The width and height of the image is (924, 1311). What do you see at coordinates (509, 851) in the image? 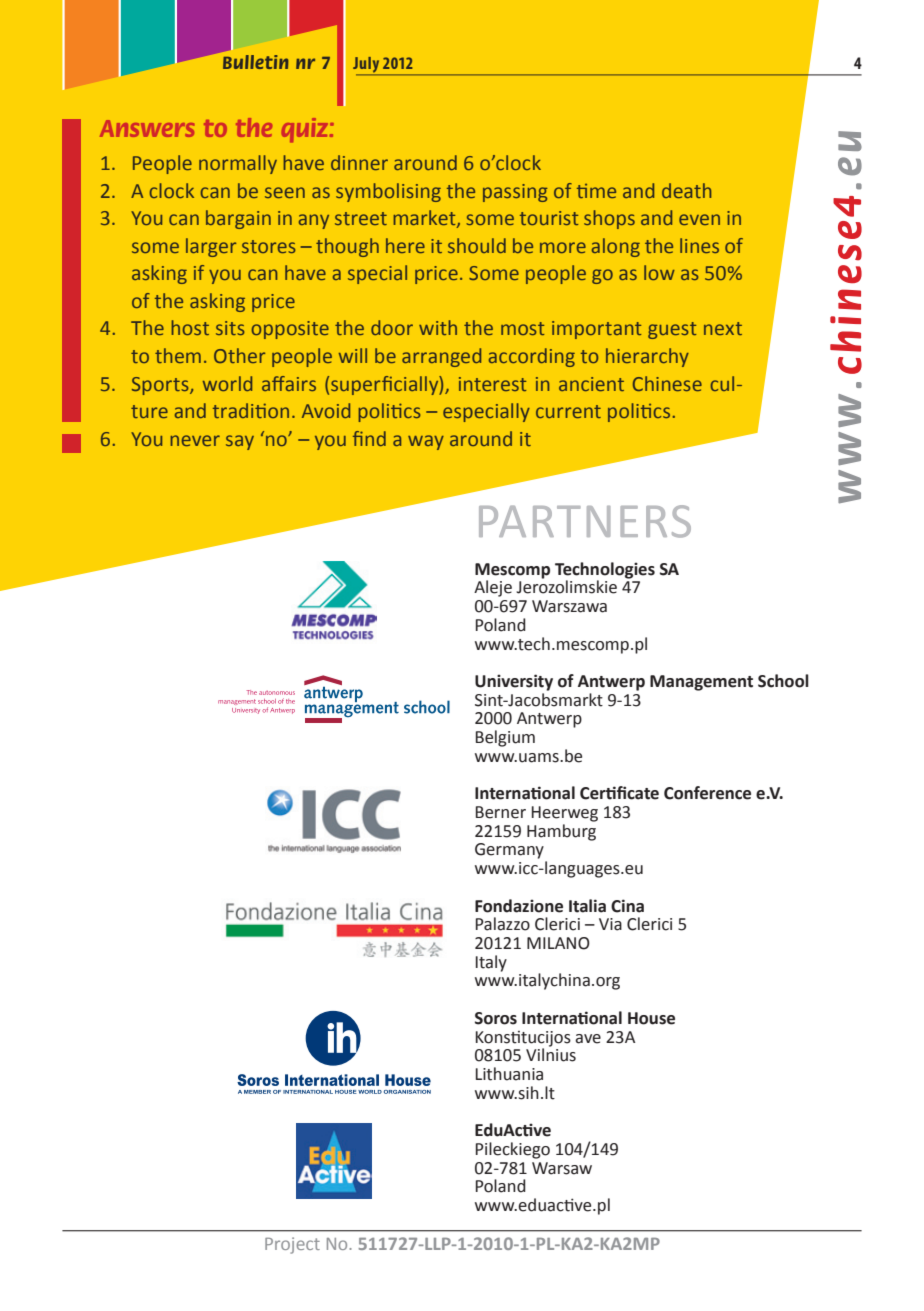
I see `Germany` at bounding box center [509, 851].
